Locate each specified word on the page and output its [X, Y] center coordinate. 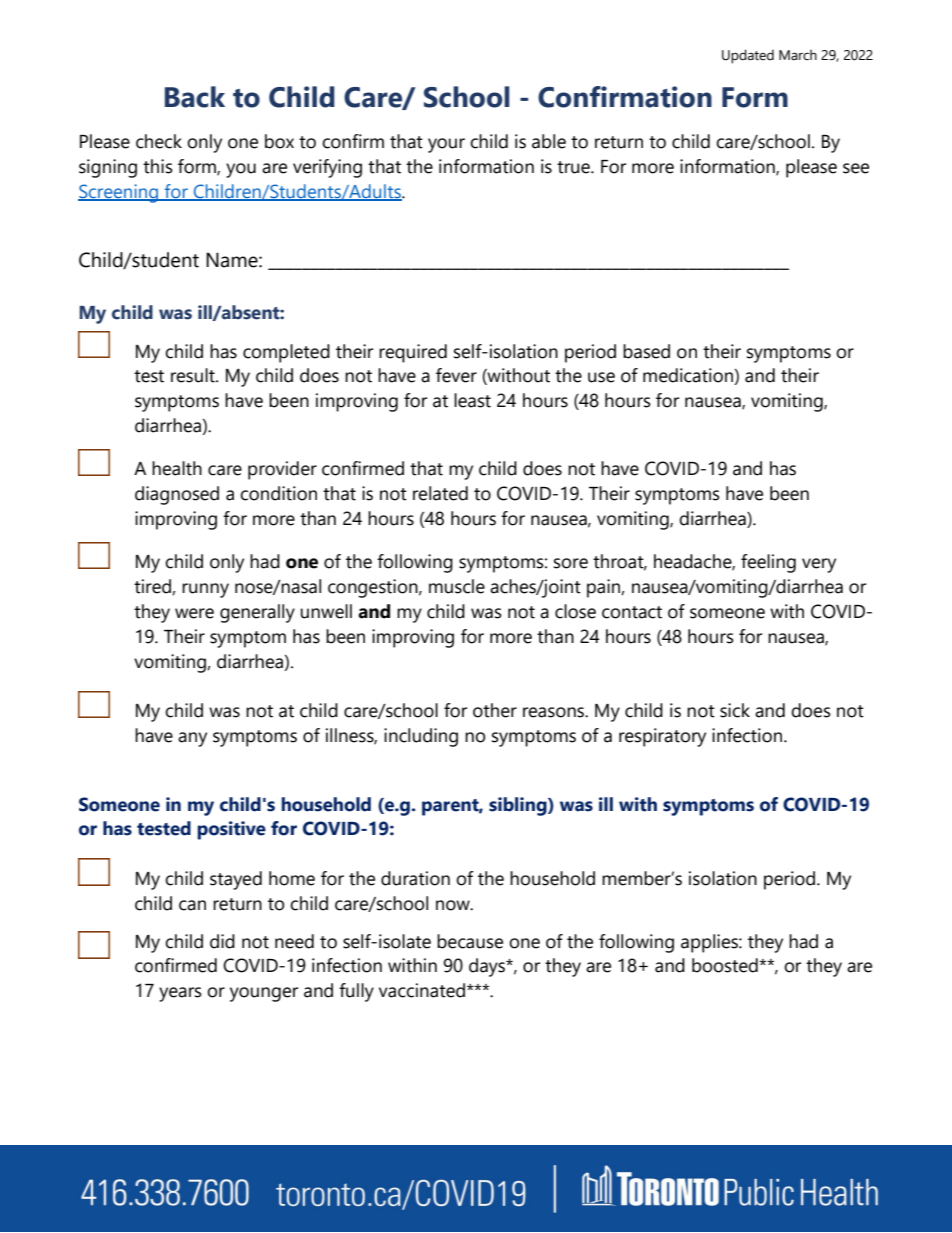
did [222, 941]
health [177, 468]
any [192, 739]
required [413, 353]
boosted [726, 965]
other [495, 710]
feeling [768, 563]
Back [195, 97]
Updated [748, 56]
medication [689, 376]
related [440, 493]
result [194, 375]
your [446, 145]
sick [735, 710]
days [488, 967]
